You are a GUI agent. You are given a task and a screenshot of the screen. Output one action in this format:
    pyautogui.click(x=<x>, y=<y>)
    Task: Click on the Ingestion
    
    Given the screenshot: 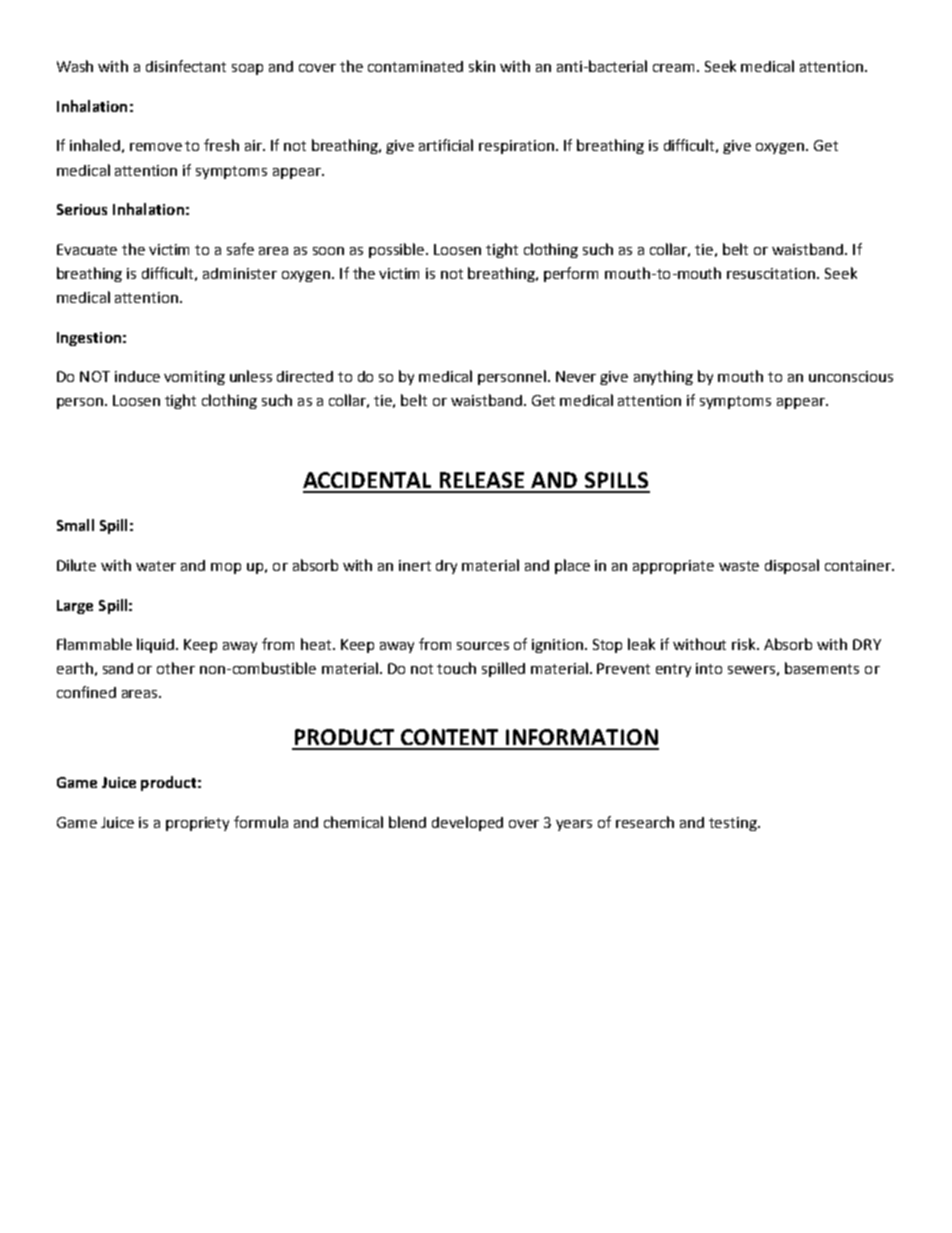 What is the action you would take?
    pyautogui.click(x=89, y=339)
